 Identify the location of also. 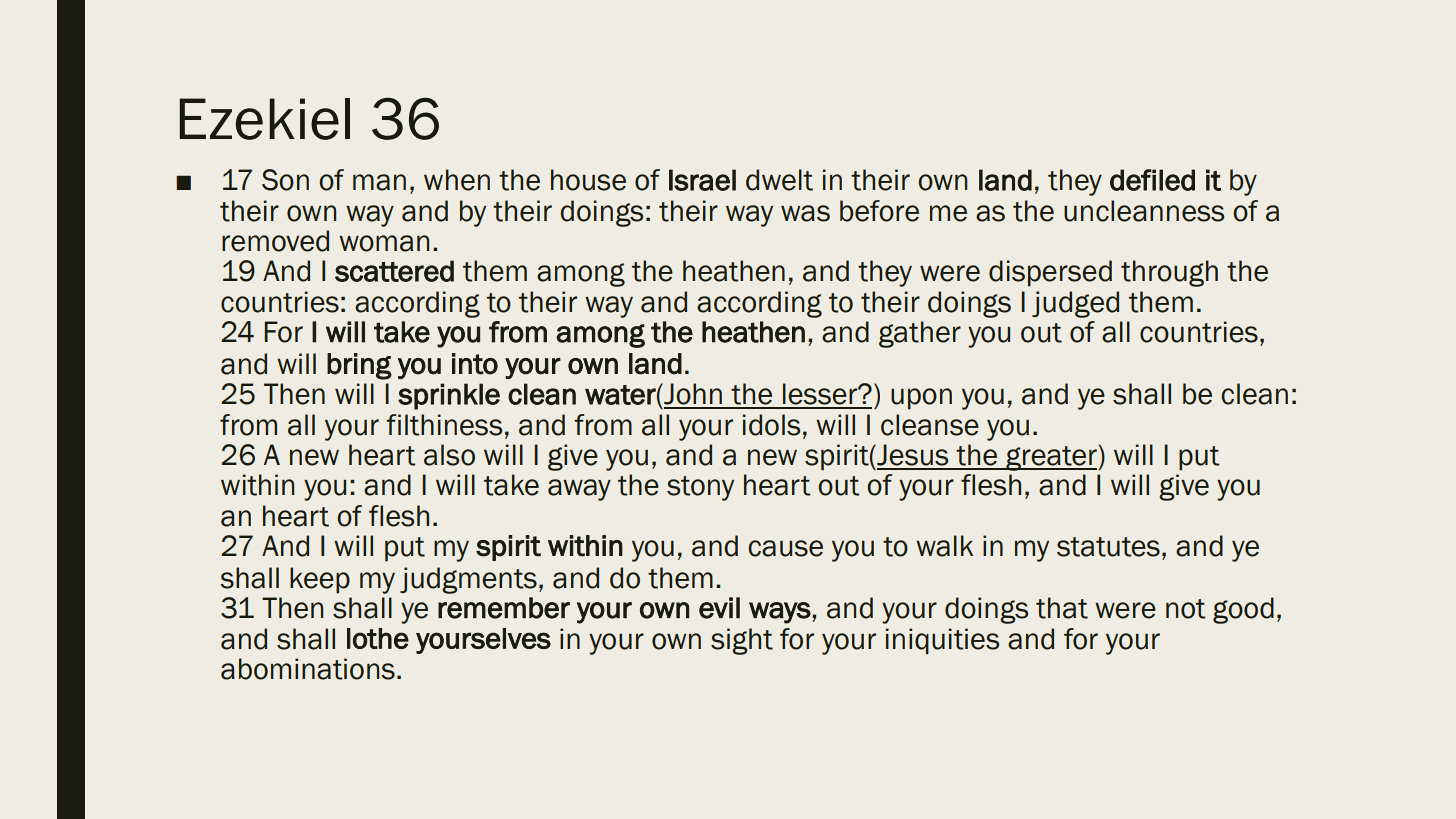
(449, 455).
